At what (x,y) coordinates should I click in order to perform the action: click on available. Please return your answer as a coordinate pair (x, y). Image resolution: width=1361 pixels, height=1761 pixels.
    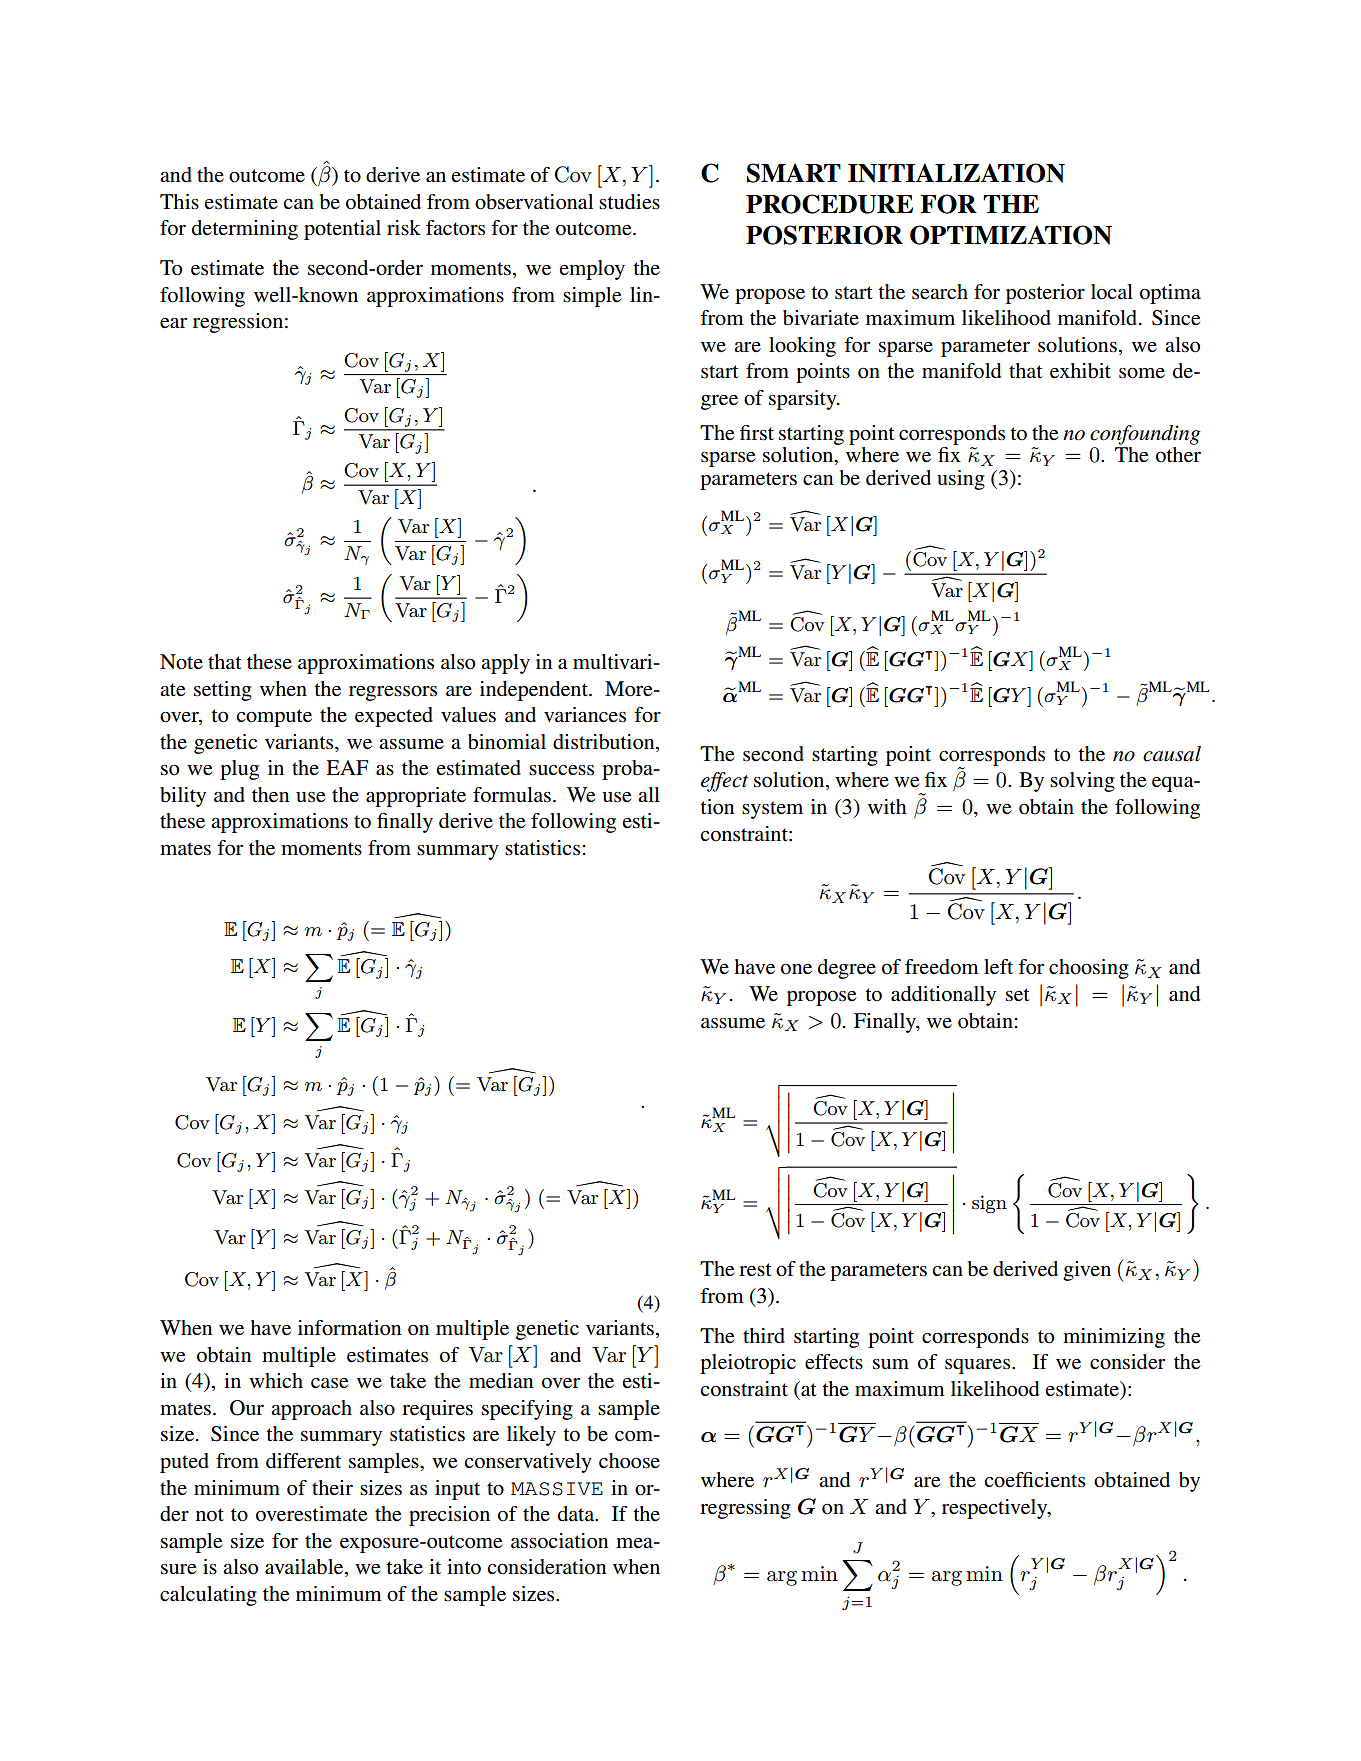
    Looking at the image, I should click on (305, 1568).
